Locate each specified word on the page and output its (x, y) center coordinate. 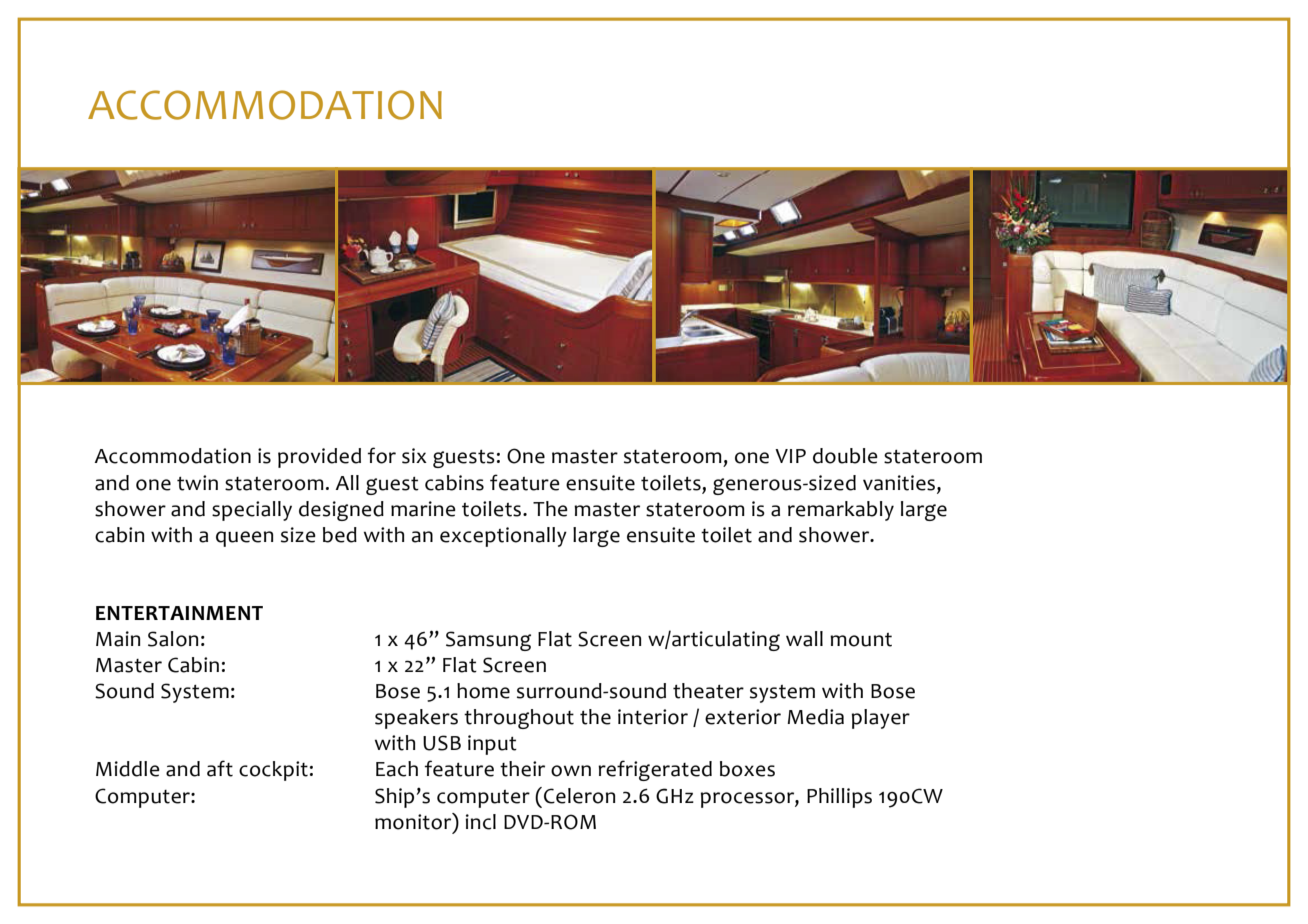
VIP (790, 456)
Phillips (839, 798)
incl (481, 822)
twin (197, 483)
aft (220, 768)
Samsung (488, 641)
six (414, 456)
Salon (173, 639)
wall (804, 639)
